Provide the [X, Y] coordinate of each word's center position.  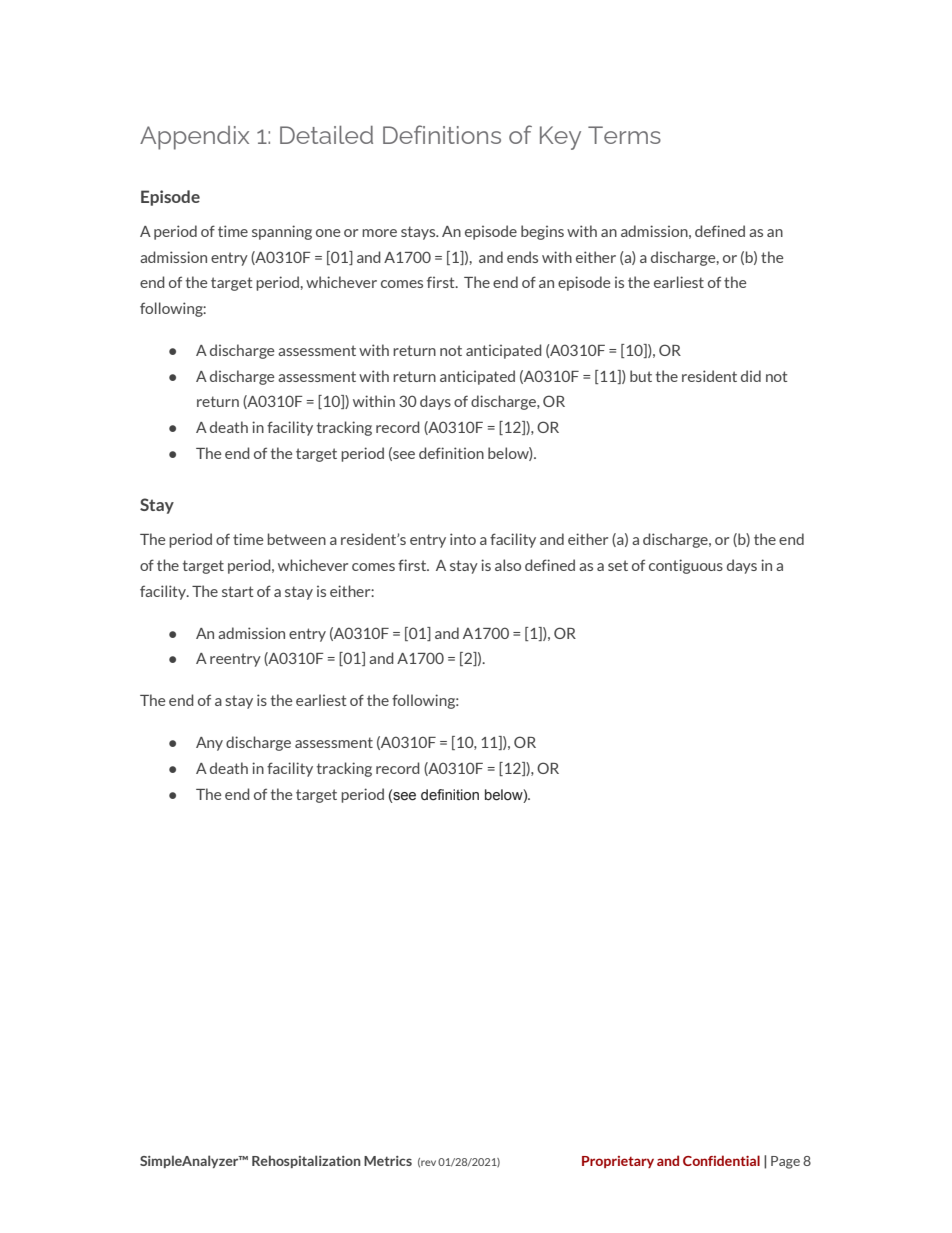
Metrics [388, 1161]
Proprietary [618, 1162]
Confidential [721, 1160]
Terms [624, 135]
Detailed [326, 135]
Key [560, 138]
